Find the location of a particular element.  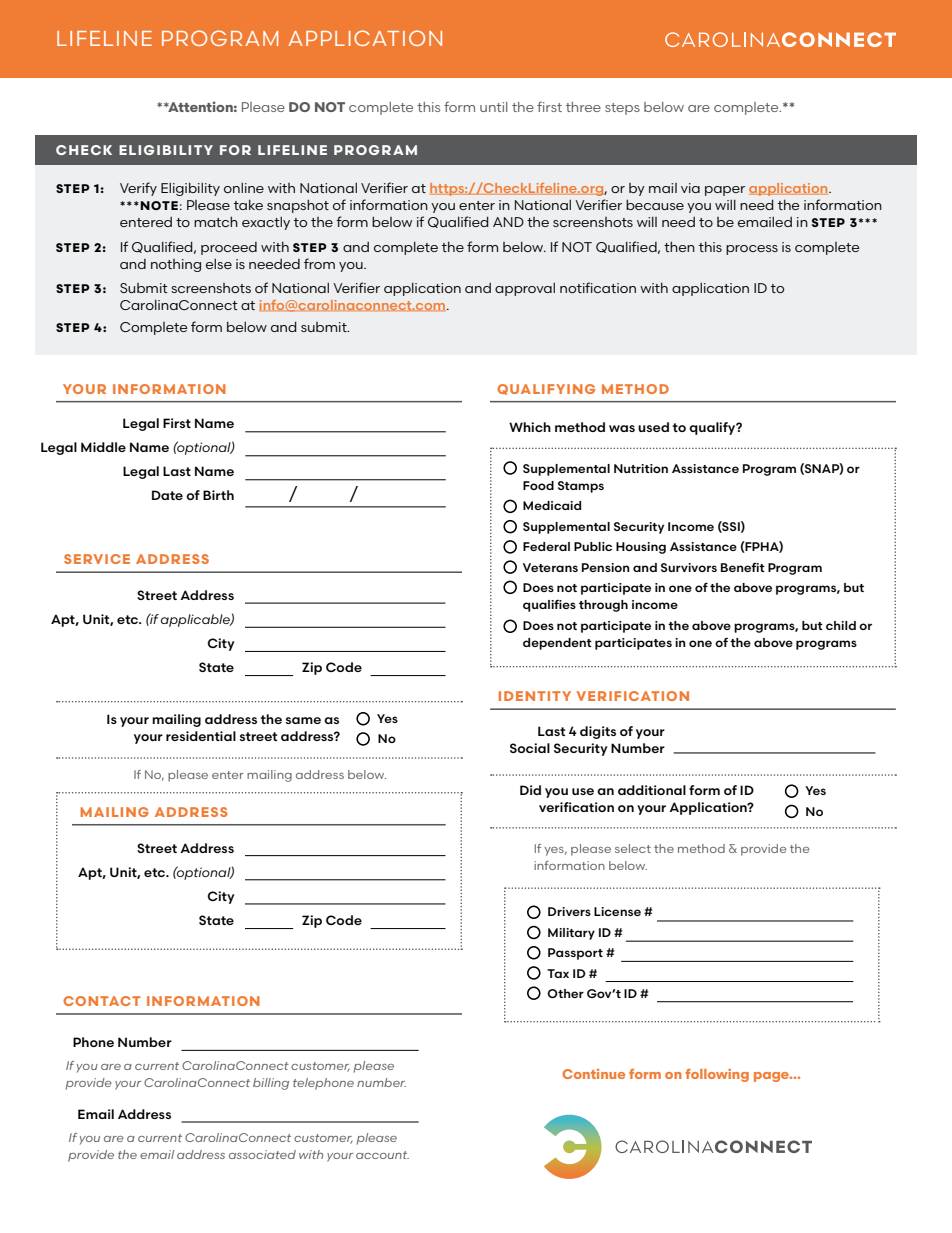

qualifies is located at coordinates (549, 605).
